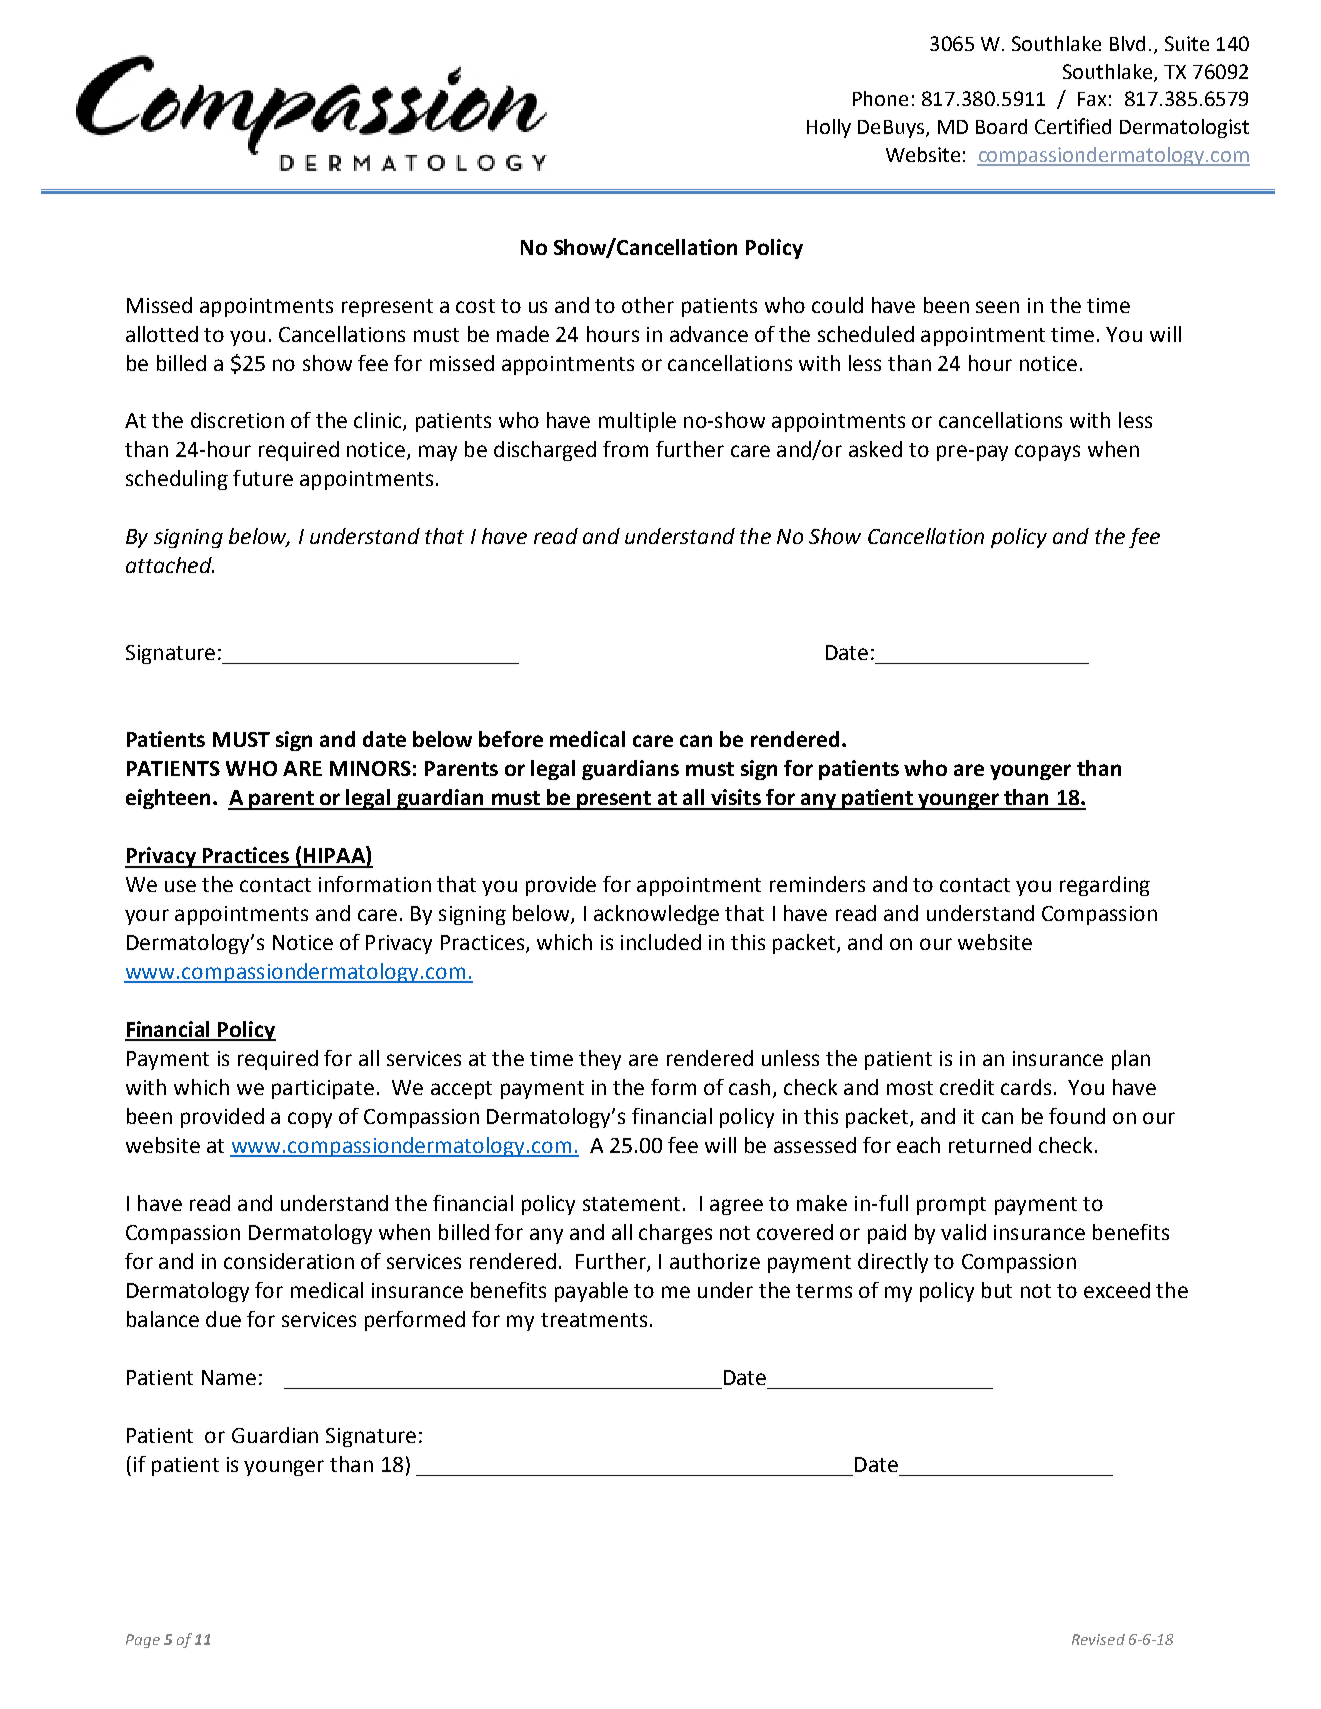  Describe the element at coordinates (1092, 99) in the screenshot. I see `Fax` at that location.
